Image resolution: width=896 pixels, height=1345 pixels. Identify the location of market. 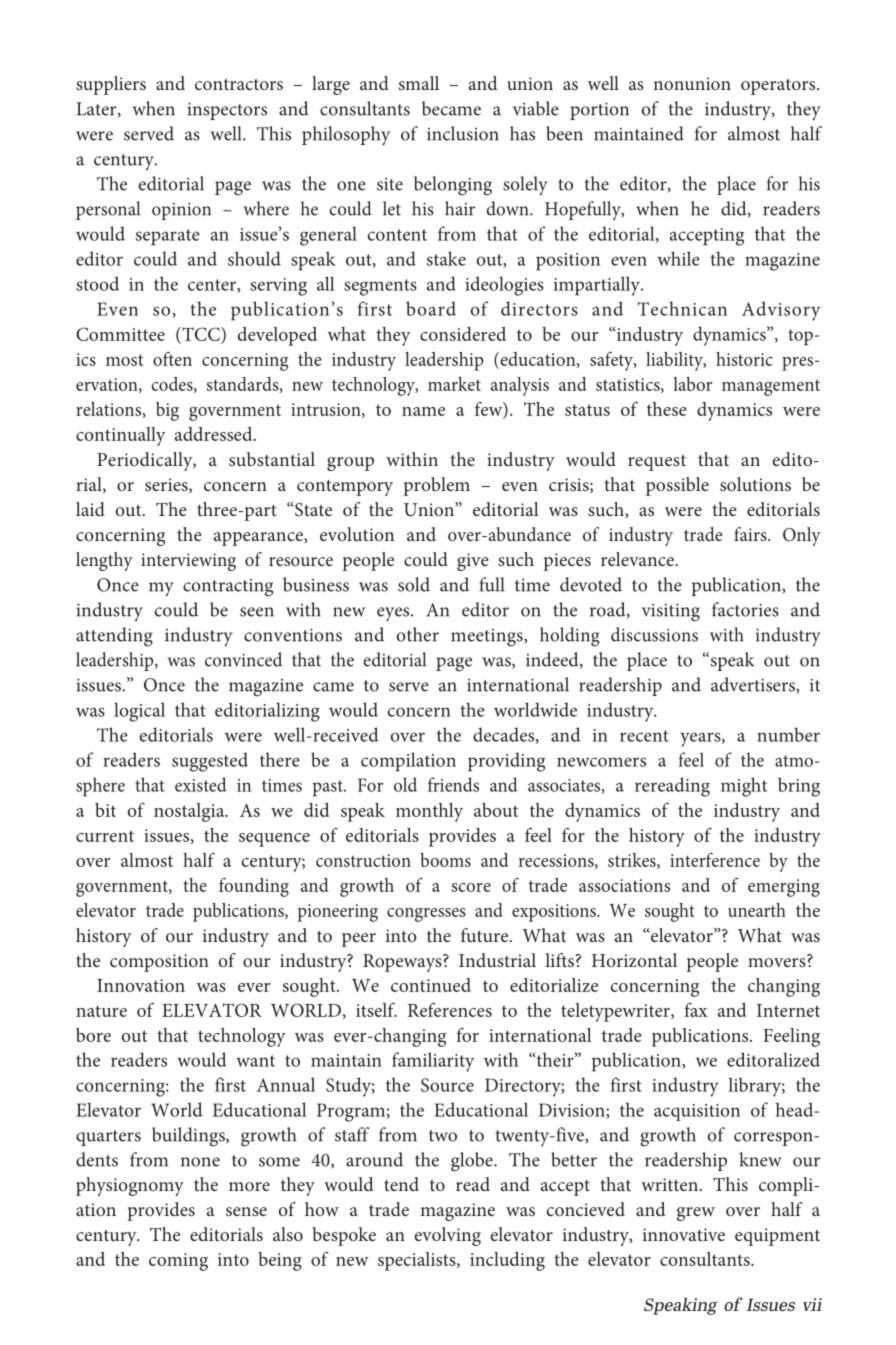
(454, 384).
